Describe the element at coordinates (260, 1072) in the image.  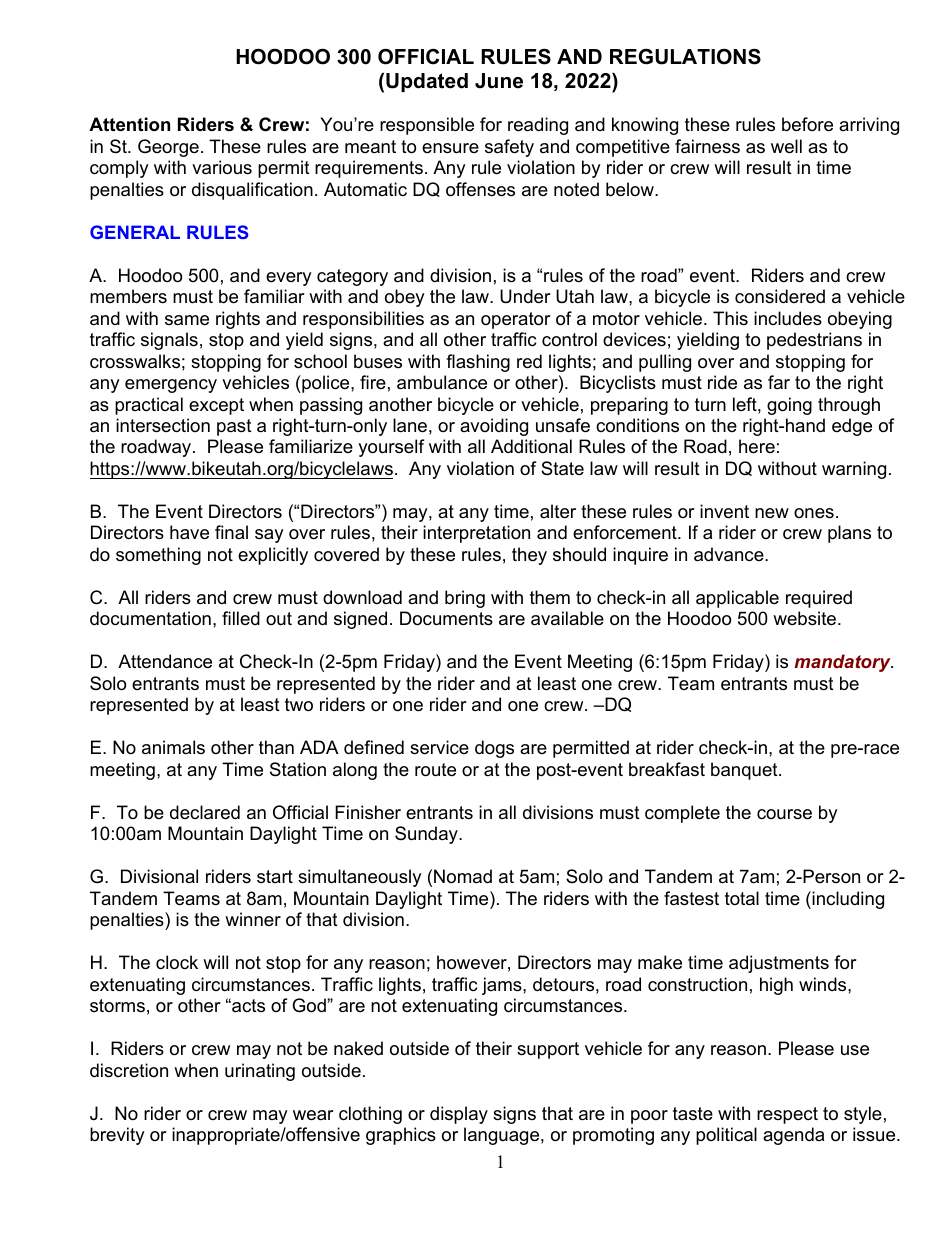
I see `urinating` at that location.
